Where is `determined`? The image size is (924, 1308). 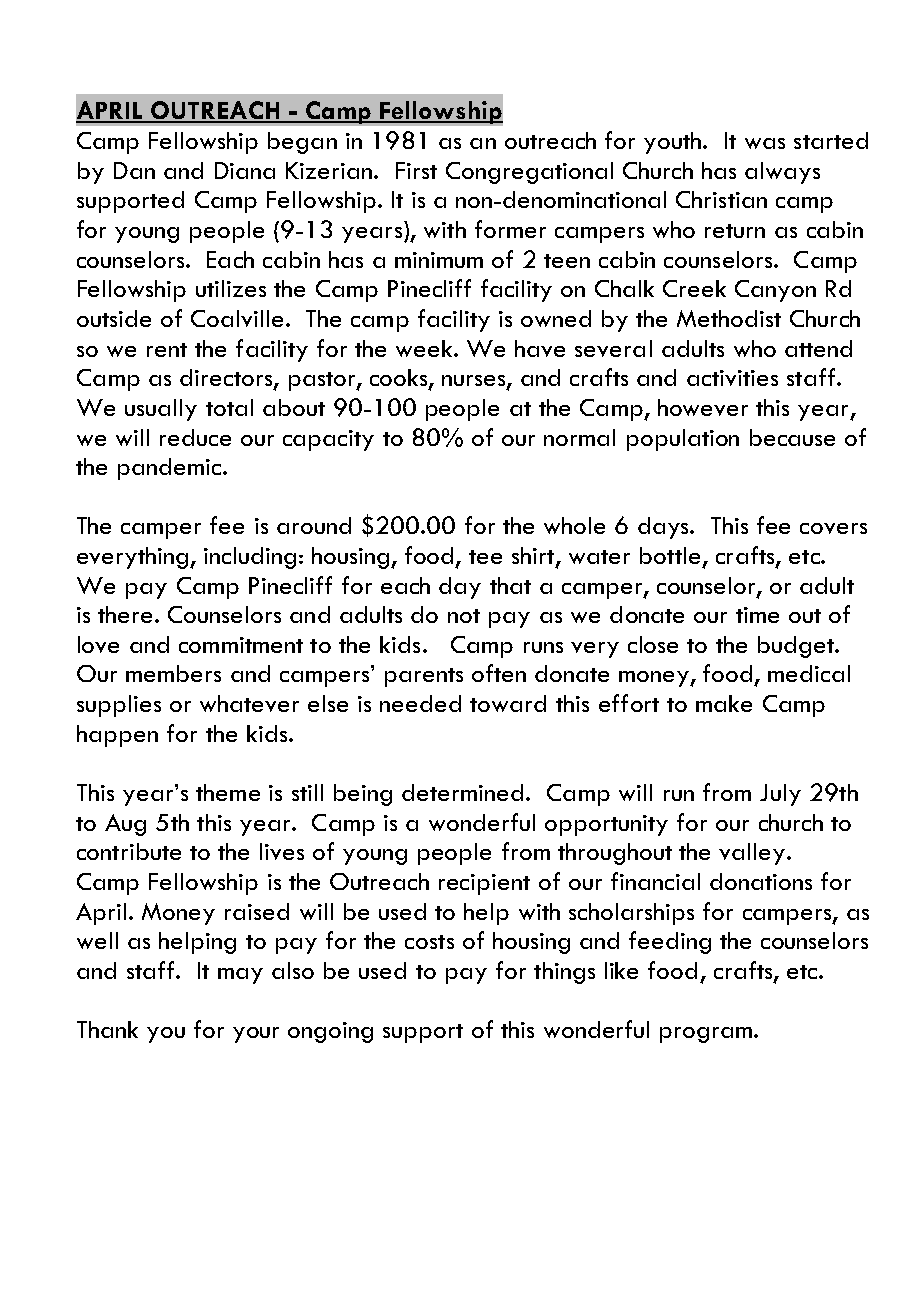
determined is located at coordinates (462, 792).
